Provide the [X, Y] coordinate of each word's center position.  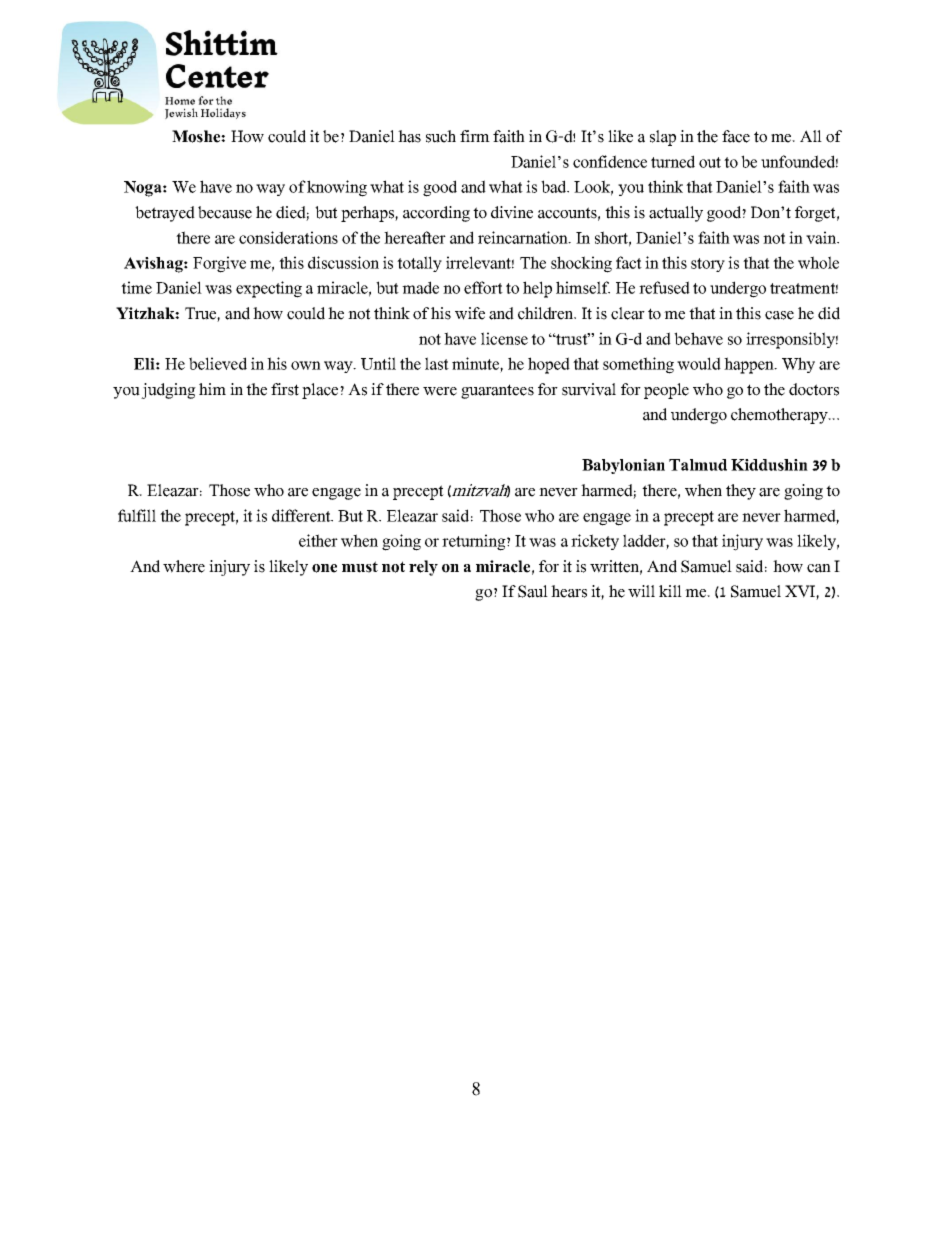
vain [822, 237]
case [779, 315]
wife [470, 313]
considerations [288, 237]
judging [168, 391]
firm [475, 136]
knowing [337, 188]
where [184, 566]
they [741, 492]
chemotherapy [780, 416]
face [736, 136]
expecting [269, 289]
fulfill [137, 515]
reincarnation [524, 237]
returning [475, 542]
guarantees [497, 391]
